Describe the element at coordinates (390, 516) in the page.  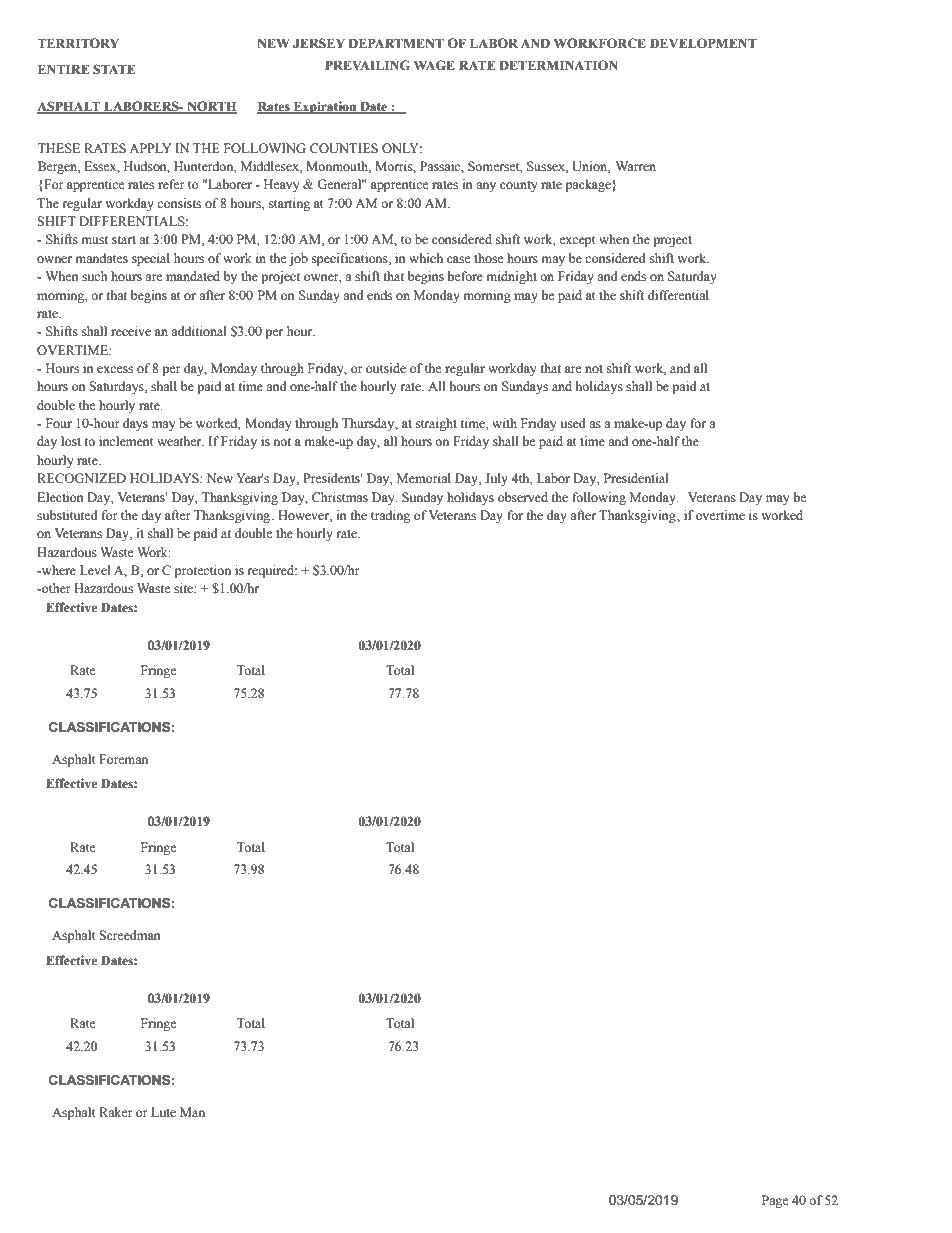
I see `trading` at that location.
